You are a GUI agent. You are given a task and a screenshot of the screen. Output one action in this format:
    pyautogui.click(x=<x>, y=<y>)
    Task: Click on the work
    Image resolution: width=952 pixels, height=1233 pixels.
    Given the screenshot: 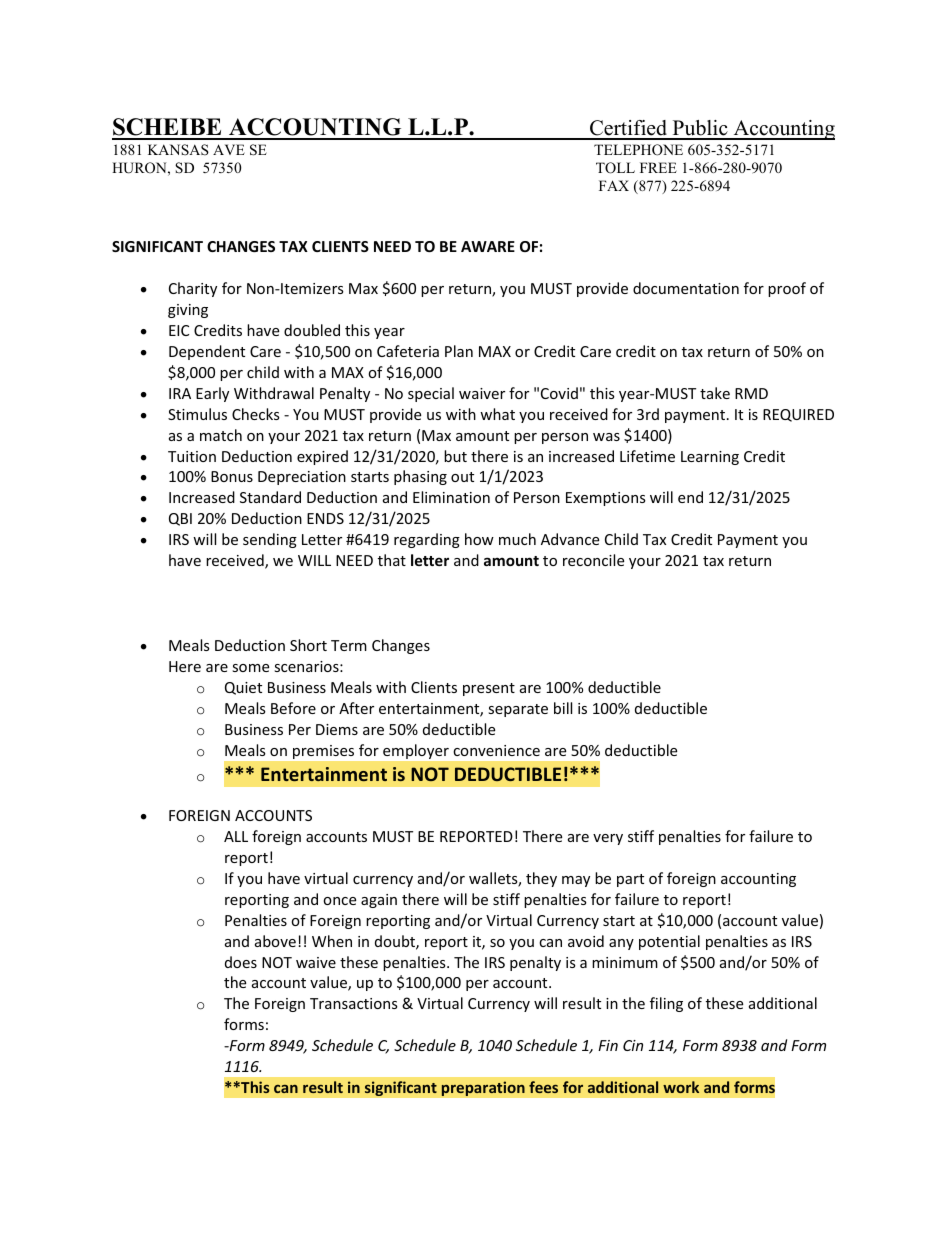 What is the action you would take?
    pyautogui.click(x=681, y=1087)
